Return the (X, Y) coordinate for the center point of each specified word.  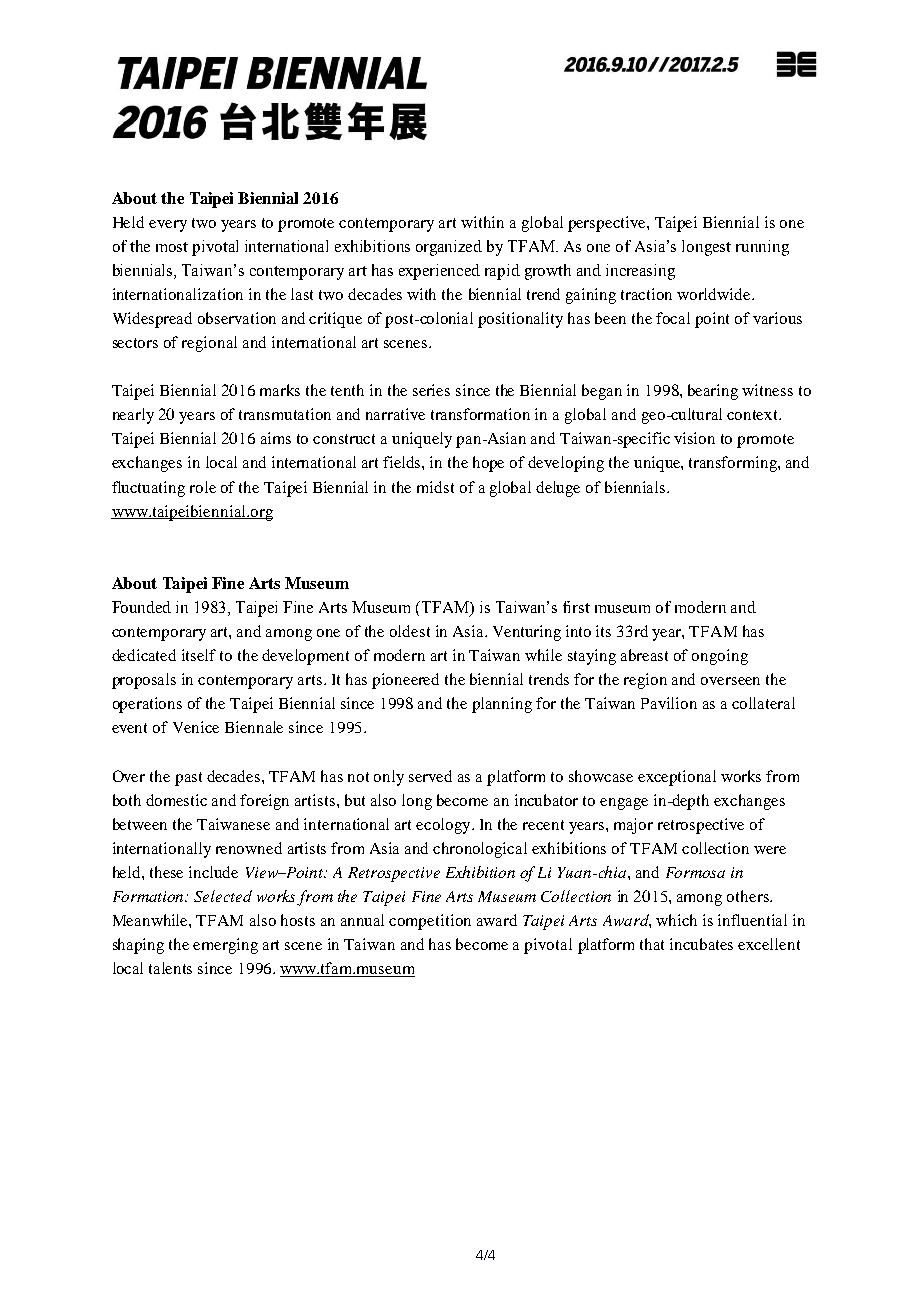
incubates (701, 944)
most (172, 247)
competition (430, 922)
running (762, 248)
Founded (141, 607)
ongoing (720, 657)
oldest (410, 631)
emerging (225, 946)
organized (449, 248)
